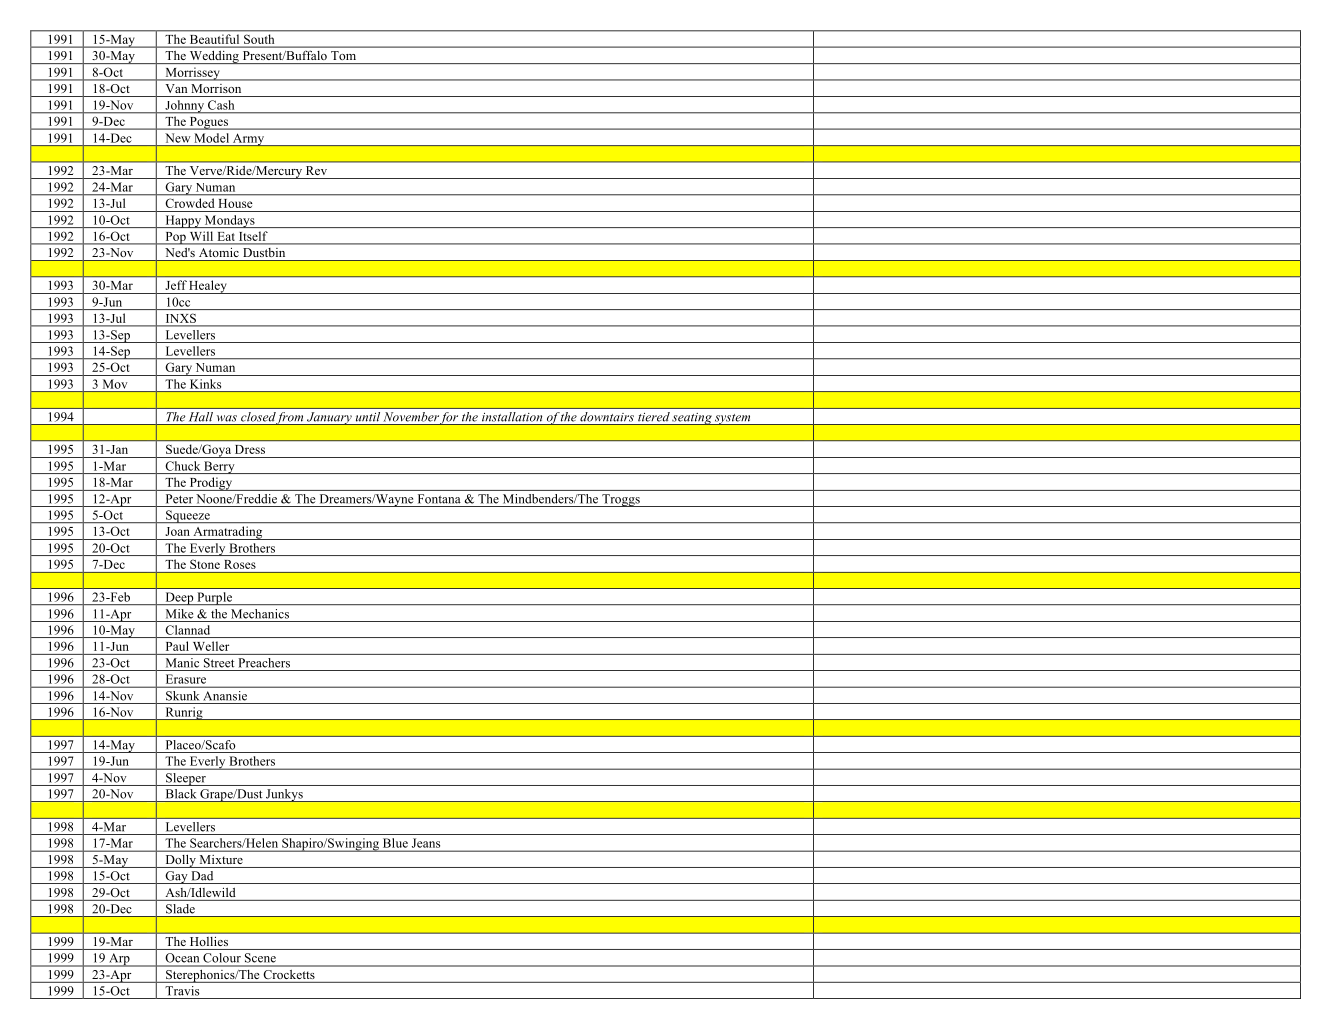 This image has height=1035, width=1339. Describe the element at coordinates (180, 861) in the image. I see `Dolly` at that location.
